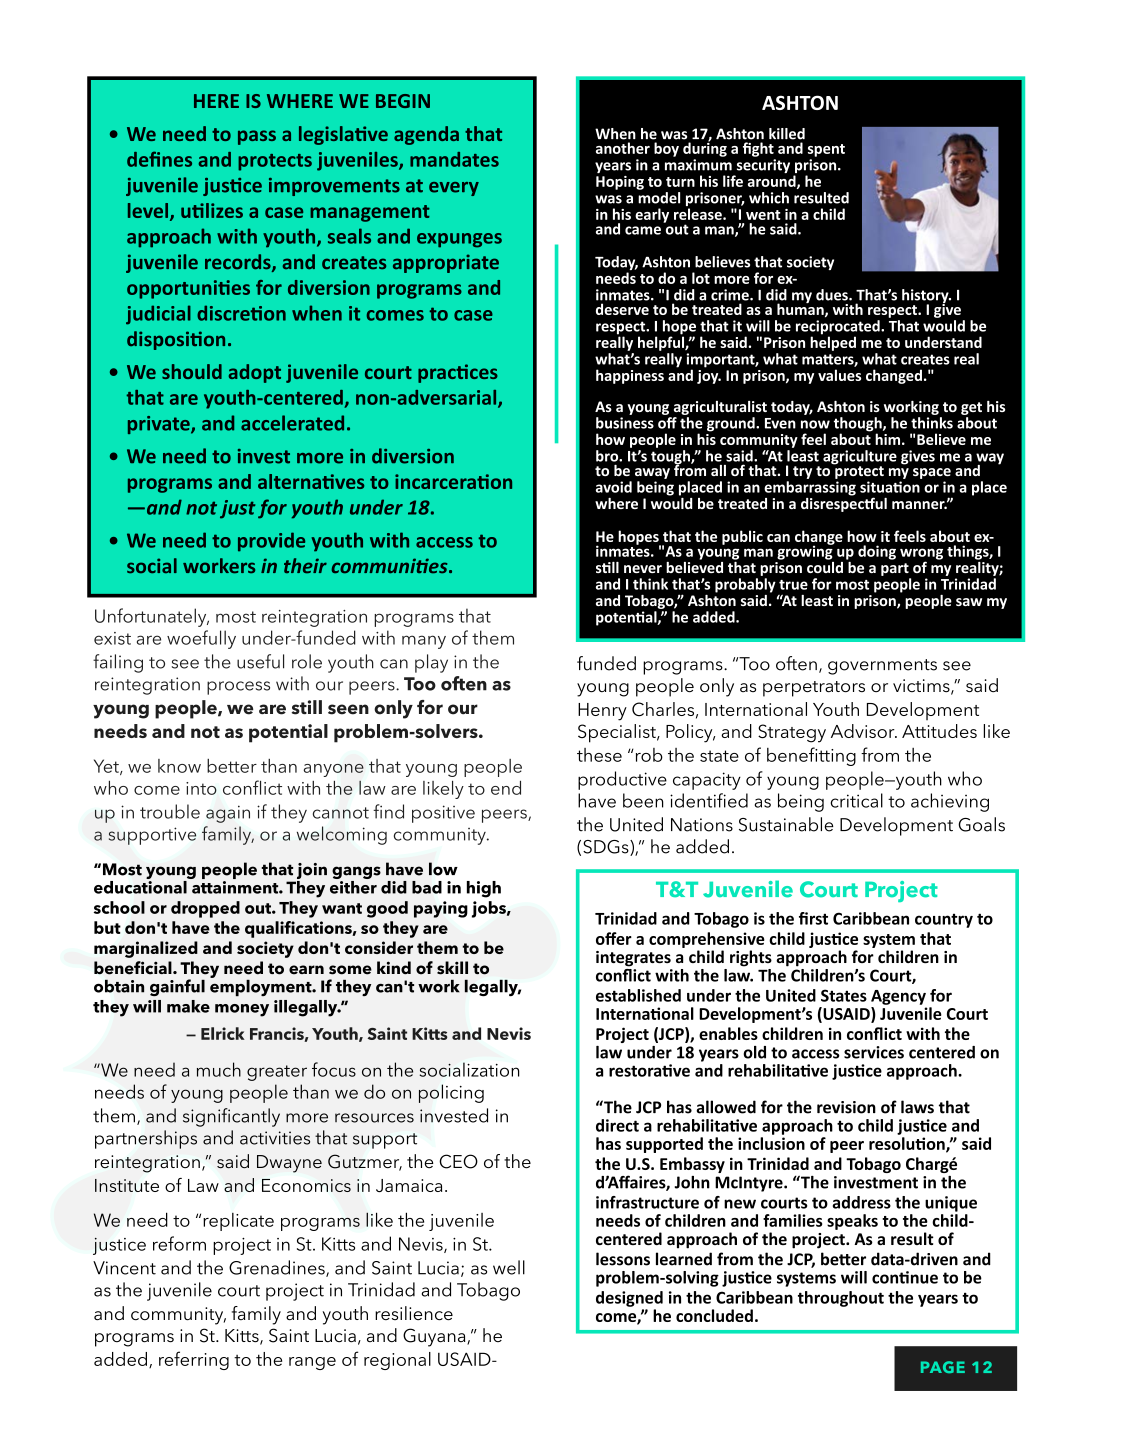 The height and width of the screenshot is (1450, 1121). Describe the element at coordinates (257, 137) in the screenshot. I see `pass` at that location.
